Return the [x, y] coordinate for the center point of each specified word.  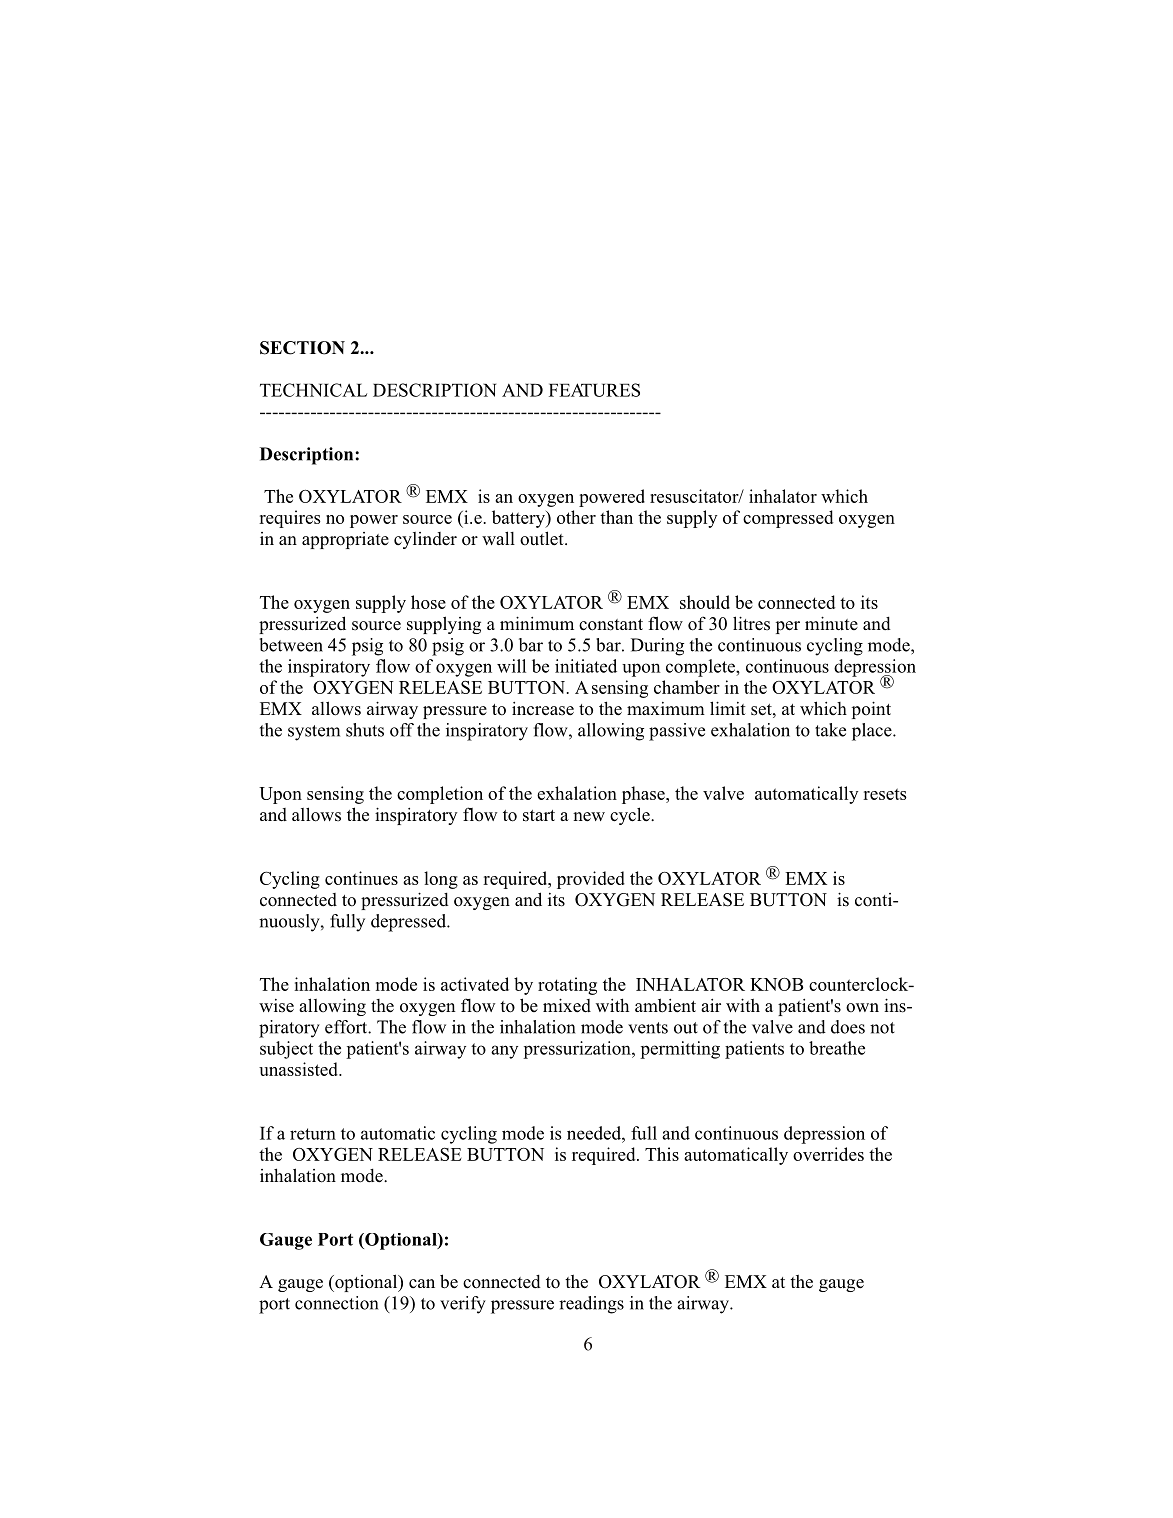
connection [337, 1303]
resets [885, 794]
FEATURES [594, 390]
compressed [788, 519]
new [589, 817]
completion [440, 795]
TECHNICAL [313, 390]
